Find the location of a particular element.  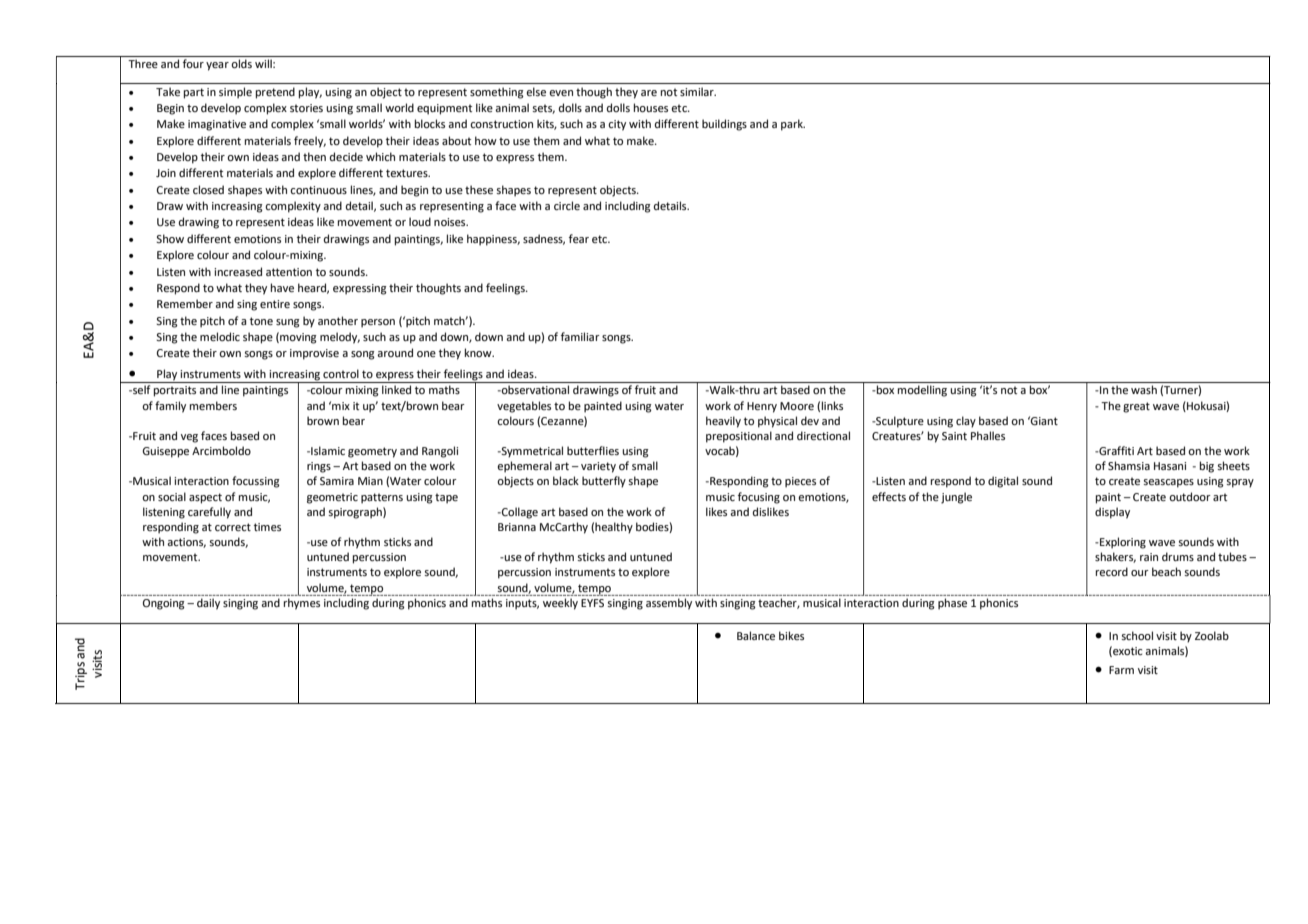

houses is located at coordinates (651, 107).
